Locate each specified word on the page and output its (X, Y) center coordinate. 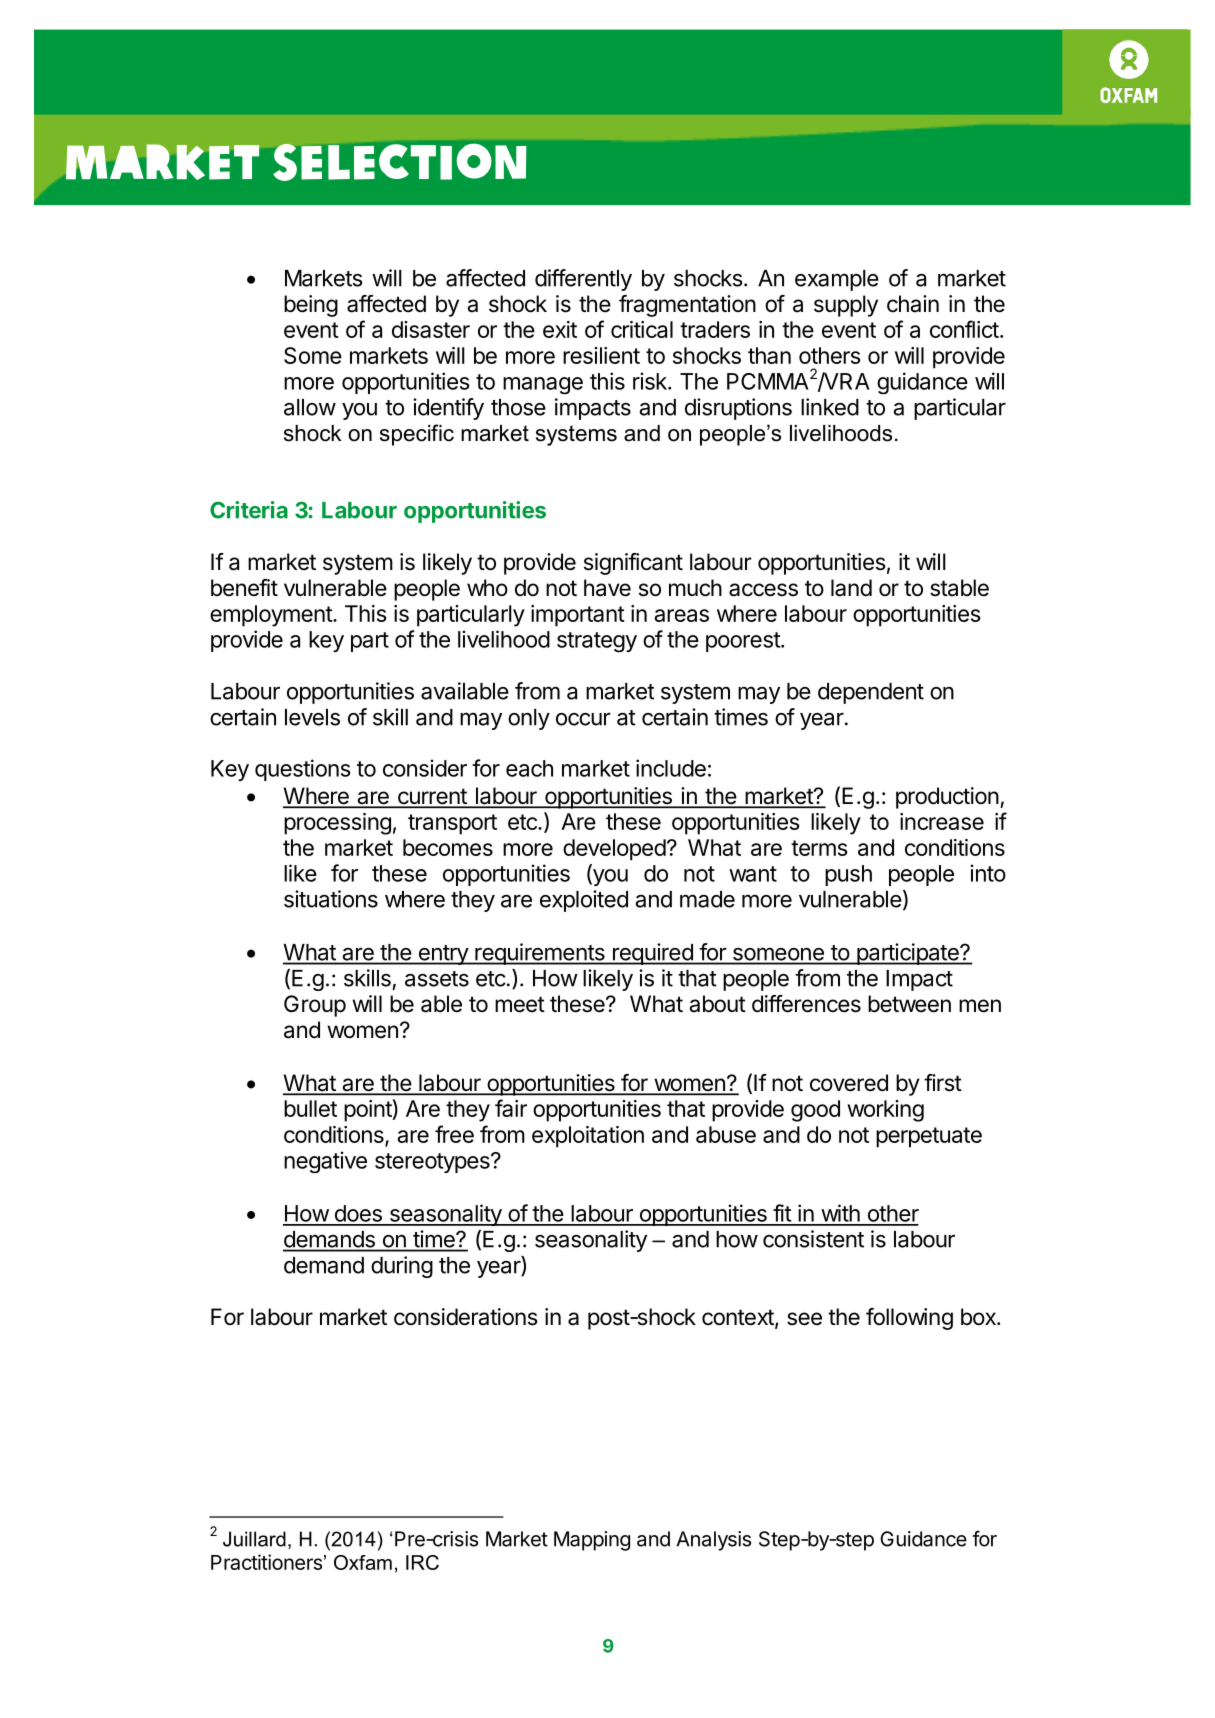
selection (400, 162)
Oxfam (363, 1562)
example (837, 280)
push (848, 875)
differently (583, 280)
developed (614, 850)
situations (331, 899)
